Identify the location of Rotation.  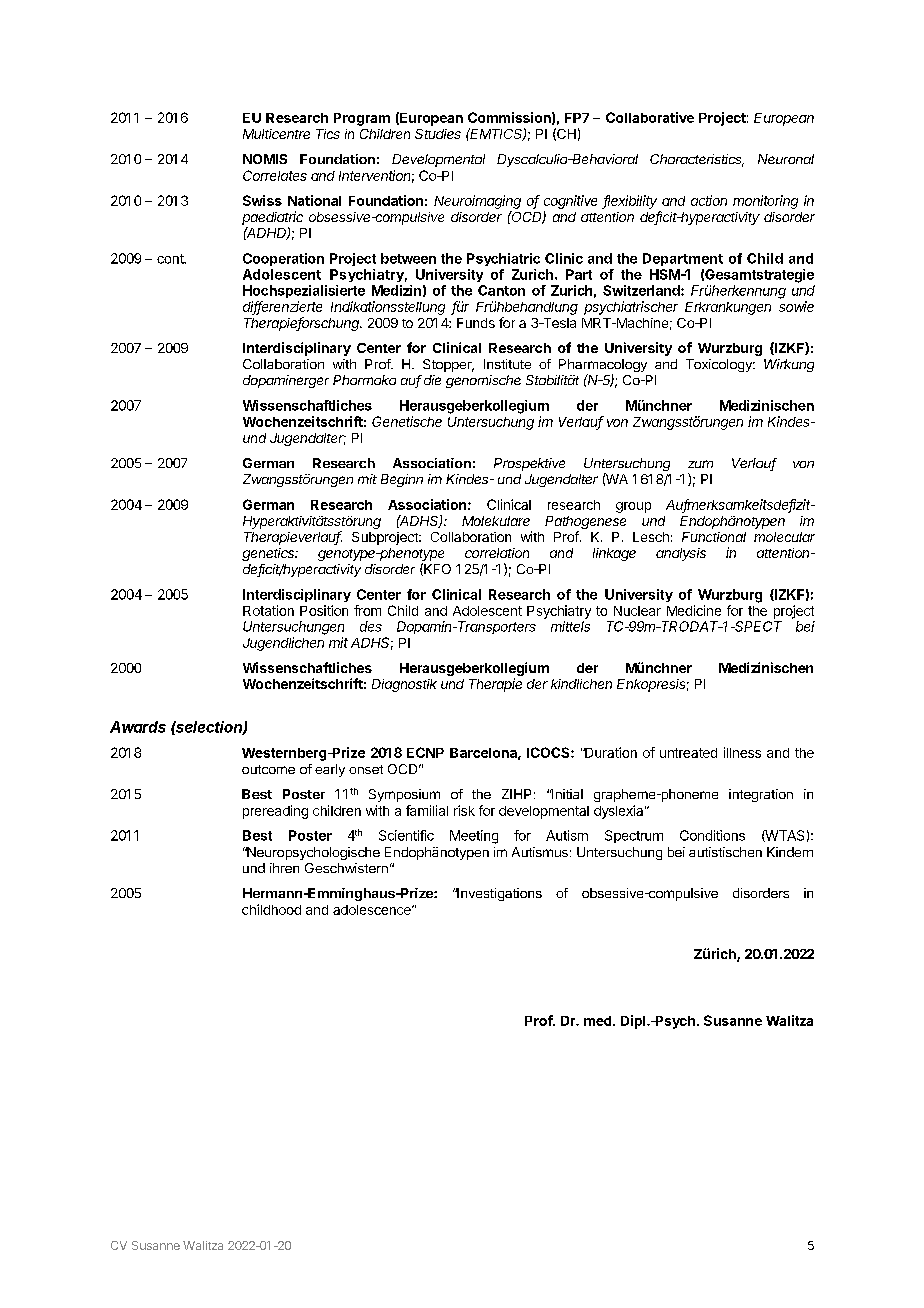
(268, 610).
